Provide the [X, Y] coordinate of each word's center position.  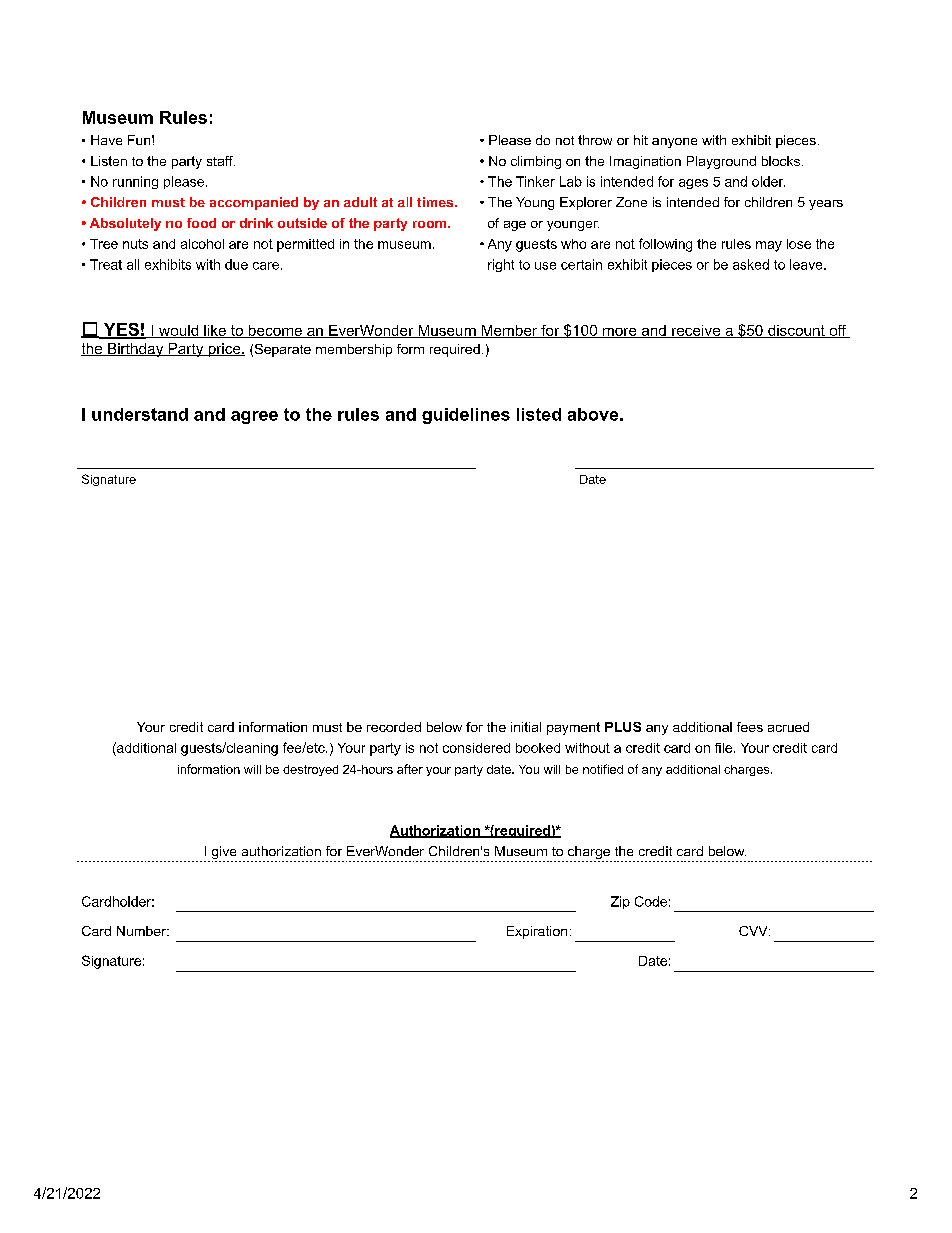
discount [796, 331]
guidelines [466, 416]
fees [750, 727]
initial [526, 727]
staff [221, 161]
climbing [536, 162]
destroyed [310, 770]
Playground [721, 162]
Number [143, 931]
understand [140, 414]
